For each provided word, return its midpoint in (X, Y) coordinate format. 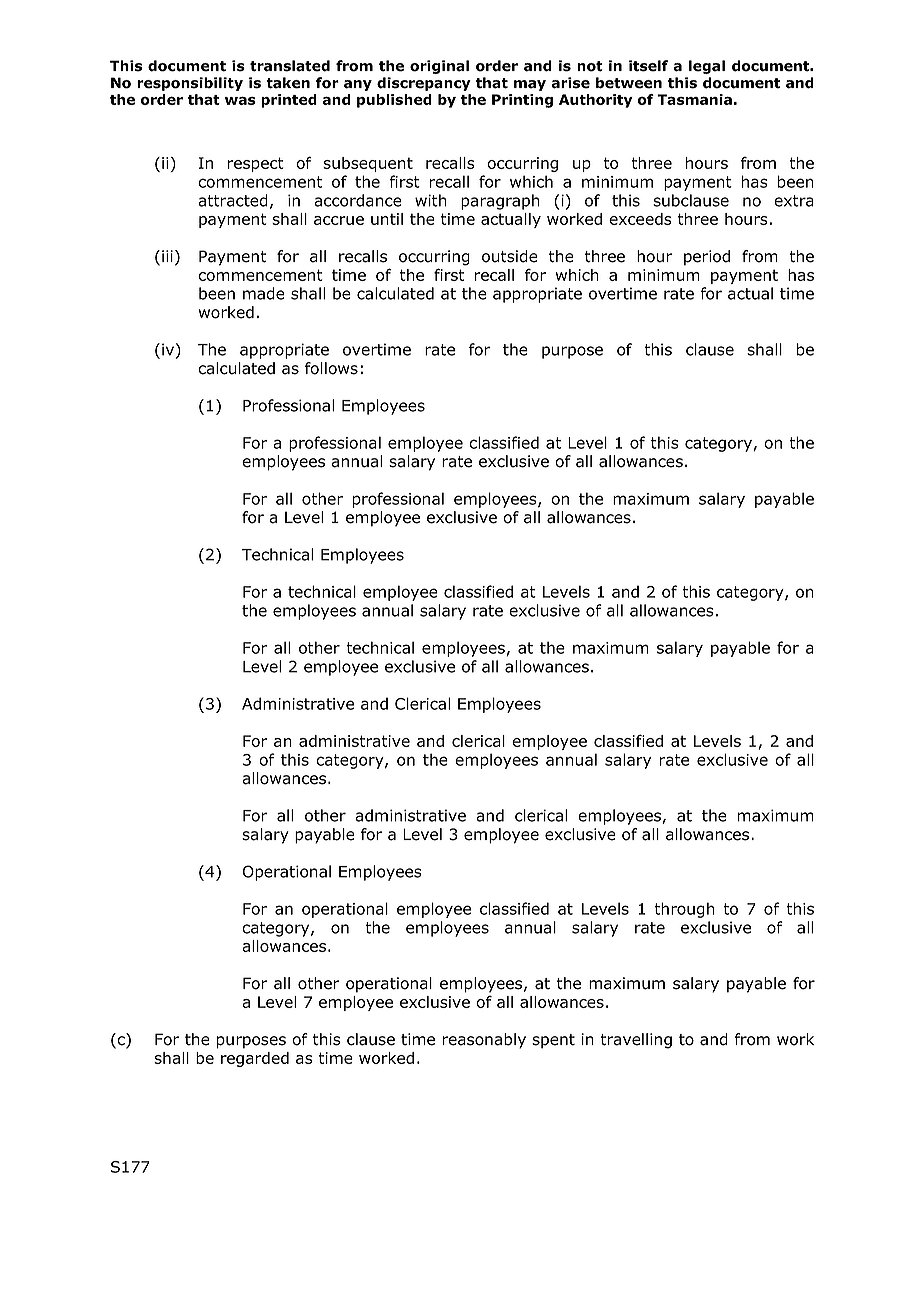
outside (510, 256)
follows (331, 368)
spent (553, 1041)
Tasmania (694, 99)
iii (167, 256)
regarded (255, 1059)
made (264, 293)
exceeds (640, 219)
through (684, 910)
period (707, 258)
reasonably (484, 1041)
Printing (522, 101)
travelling (636, 1041)
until (387, 219)
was (240, 100)
